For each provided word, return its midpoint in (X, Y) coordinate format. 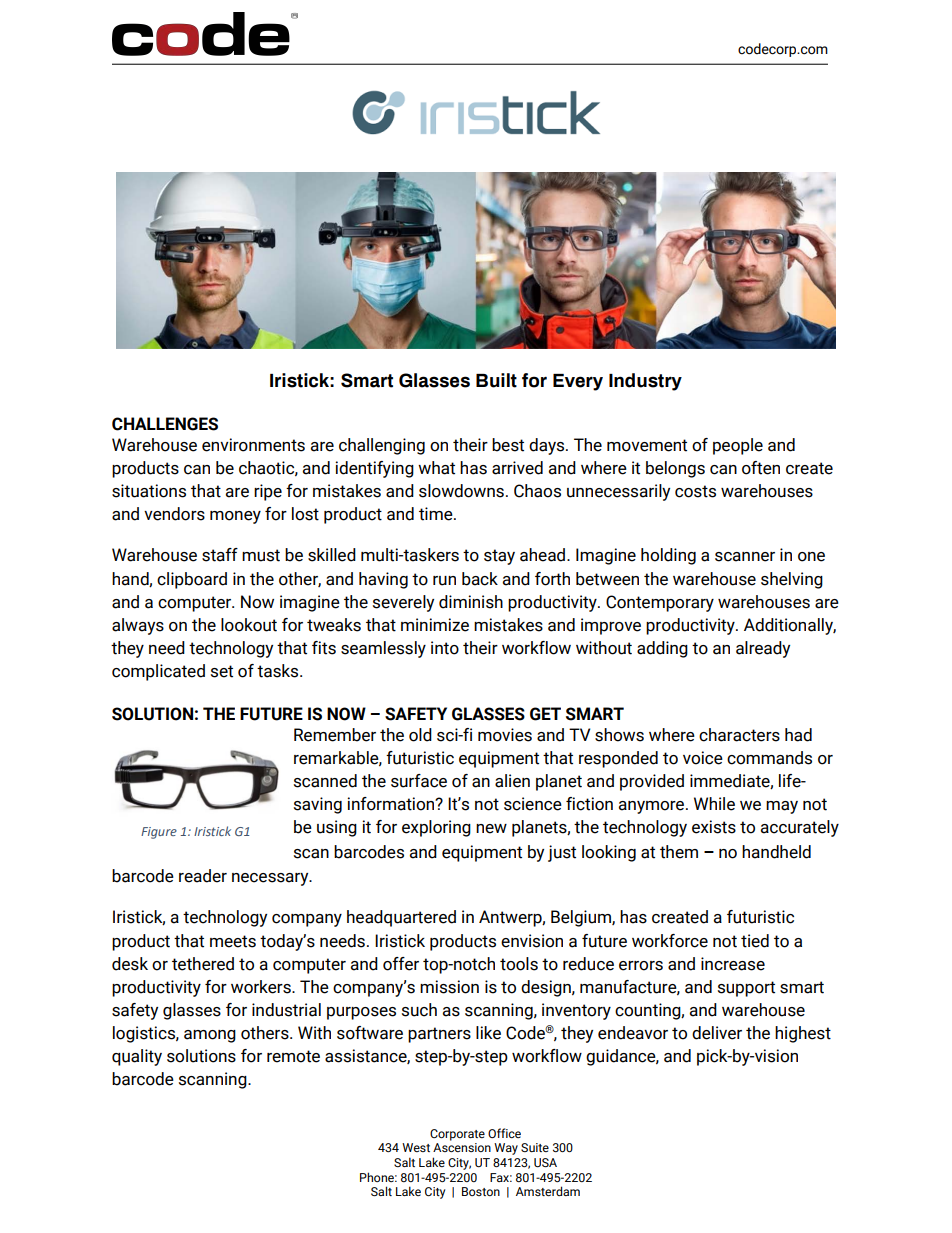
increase (733, 964)
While (714, 804)
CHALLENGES (165, 424)
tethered (203, 964)
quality (137, 1057)
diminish (471, 602)
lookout (249, 625)
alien (512, 781)
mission (449, 987)
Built (496, 380)
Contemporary (660, 603)
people (738, 446)
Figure (159, 833)
